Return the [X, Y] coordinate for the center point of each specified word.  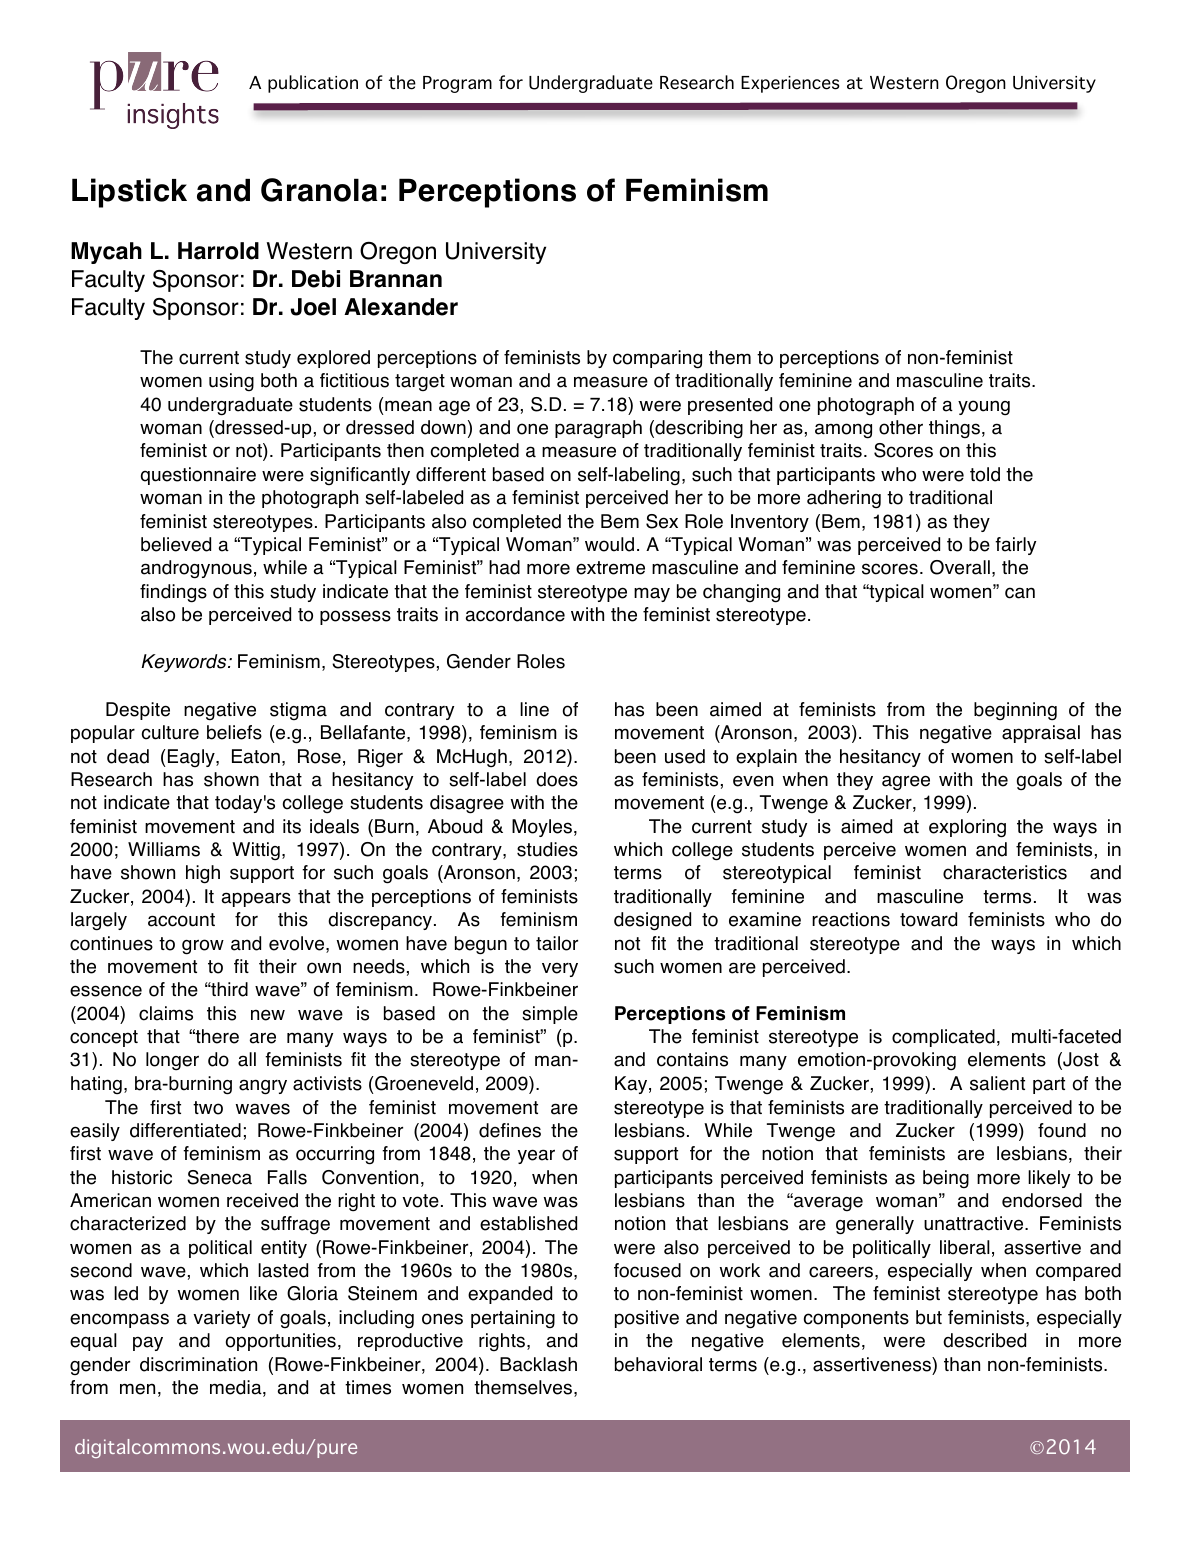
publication [313, 84]
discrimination [198, 1364]
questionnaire [198, 476]
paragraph [598, 429]
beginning [1015, 711]
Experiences [790, 84]
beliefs [234, 732]
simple [550, 1015]
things [954, 429]
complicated [943, 1038]
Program [457, 84]
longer [172, 1061]
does [557, 779]
